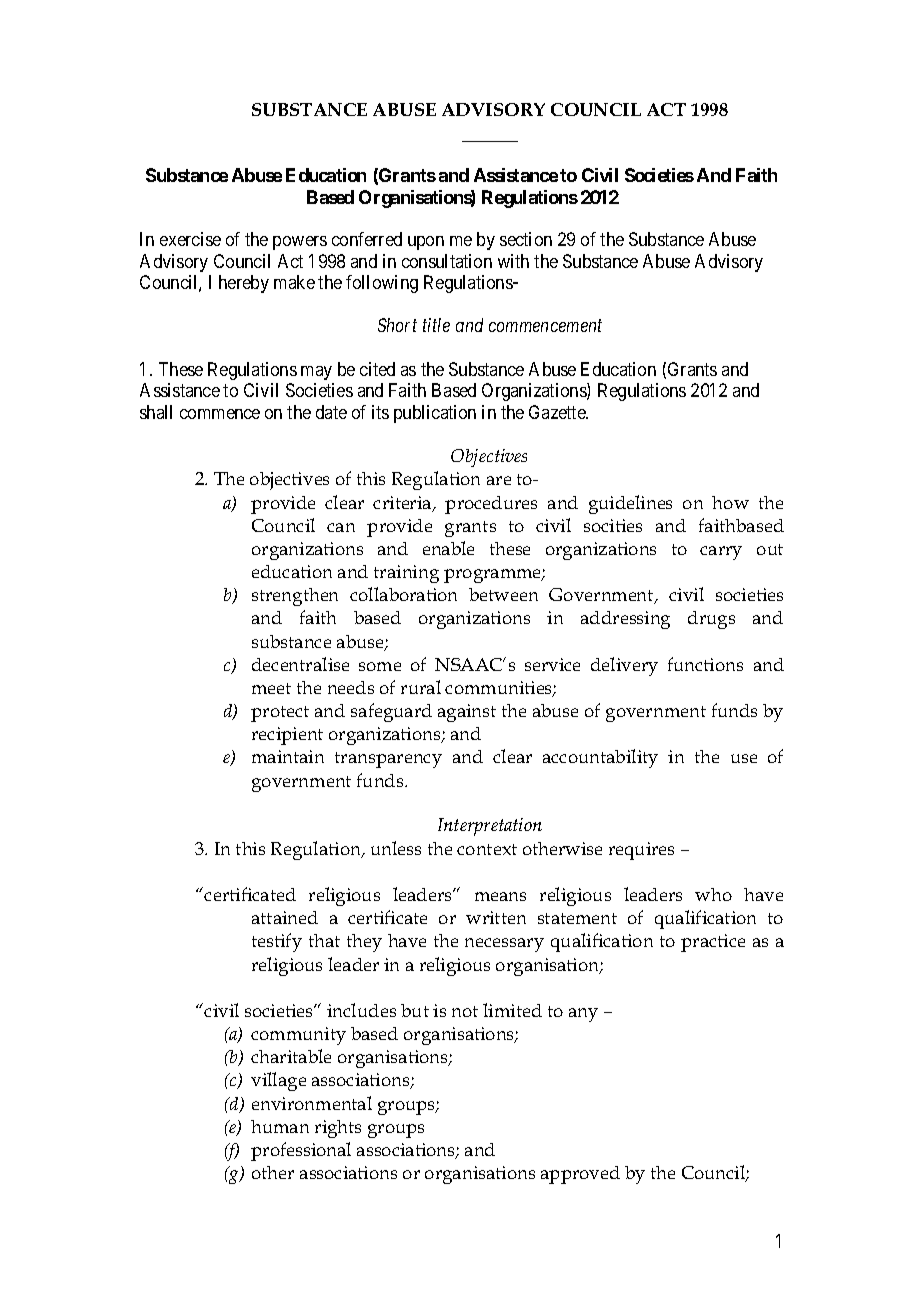  What do you see at coordinates (244, 284) in the image?
I see `hereby` at bounding box center [244, 284].
